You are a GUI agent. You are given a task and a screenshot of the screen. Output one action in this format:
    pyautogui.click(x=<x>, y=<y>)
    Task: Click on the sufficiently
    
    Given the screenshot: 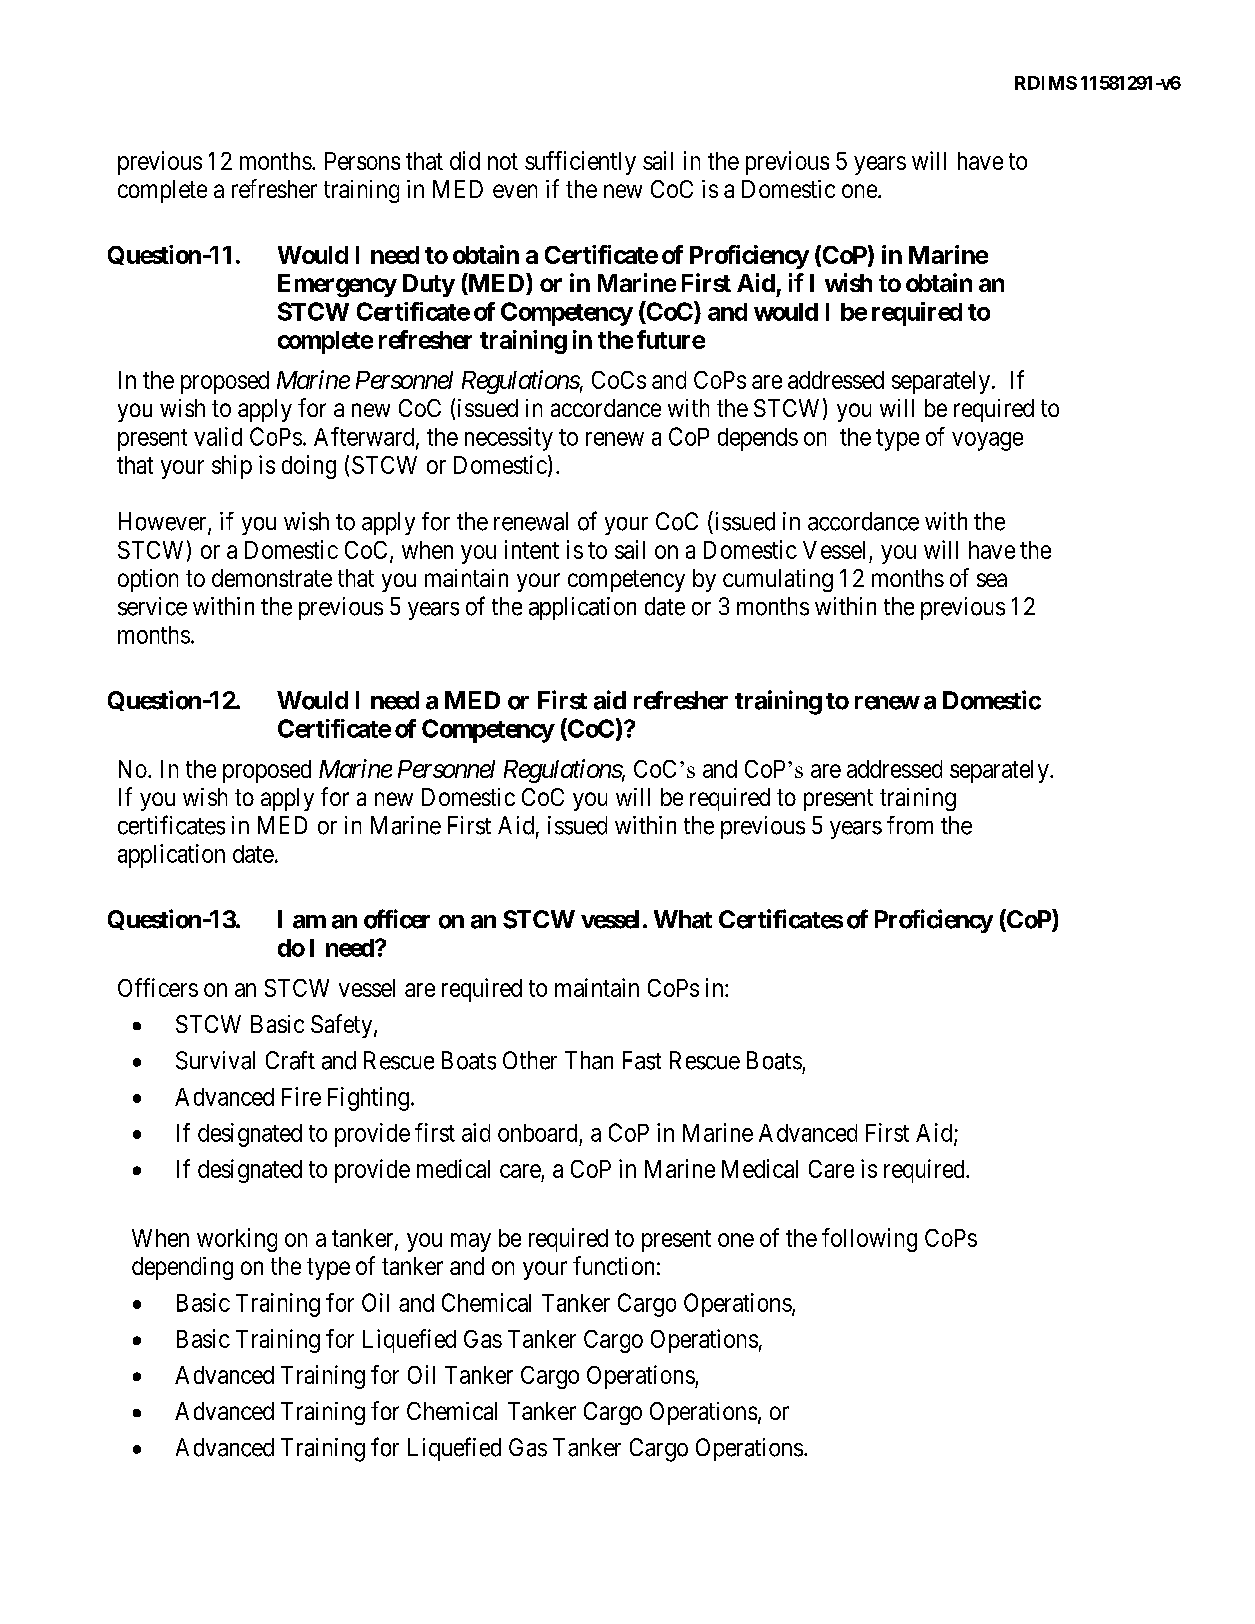 What is the action you would take?
    pyautogui.click(x=580, y=163)
